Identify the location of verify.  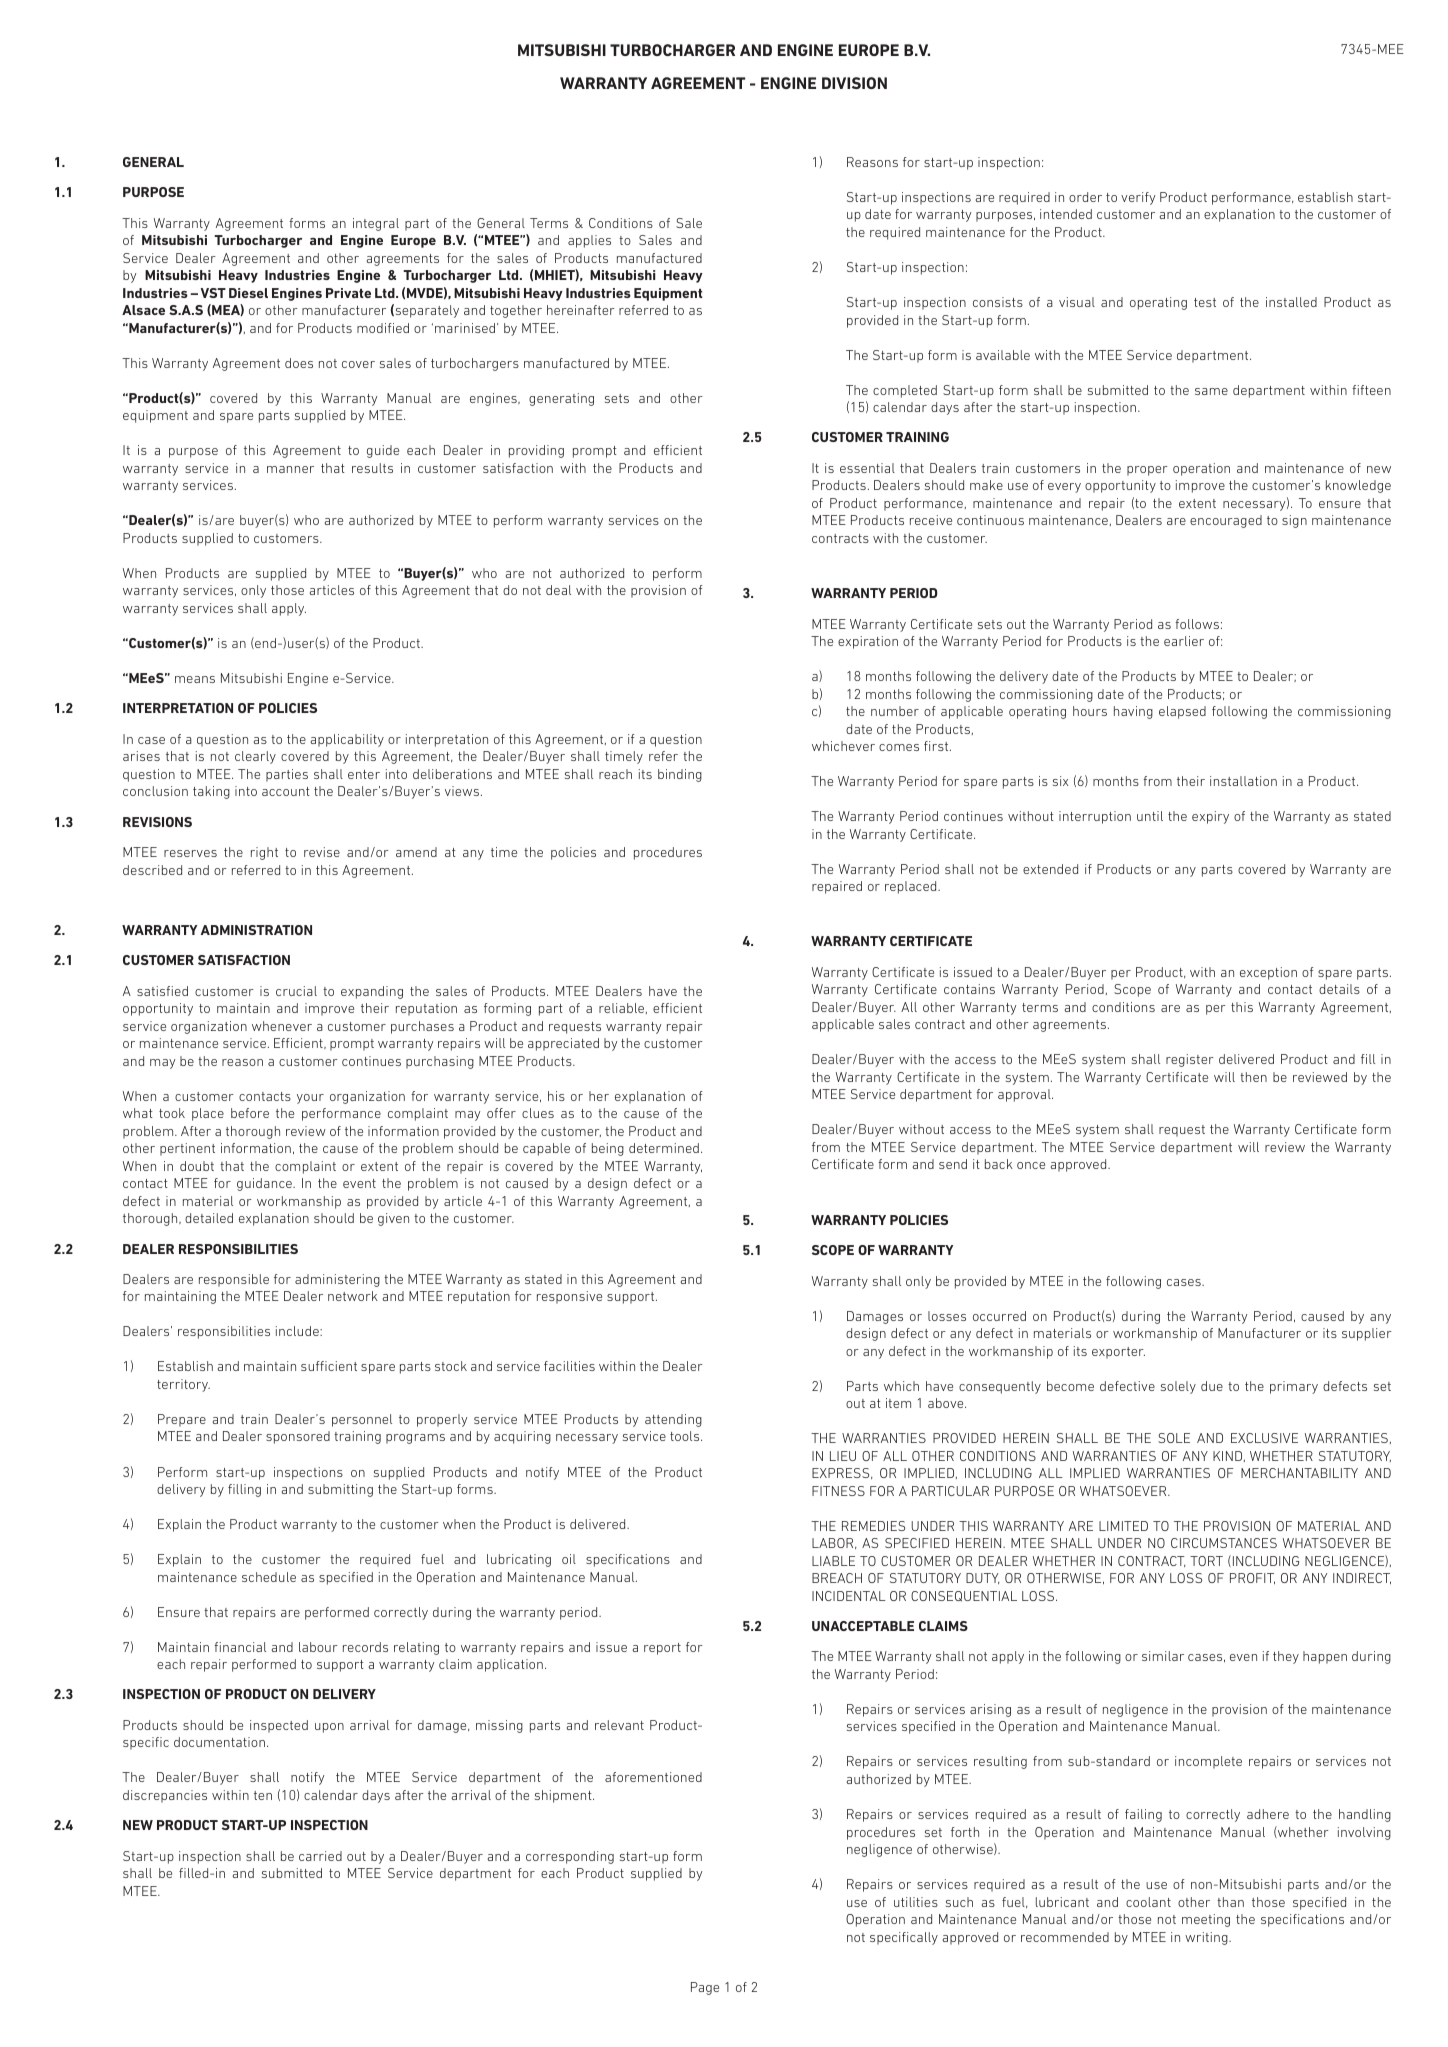
(1138, 198).
